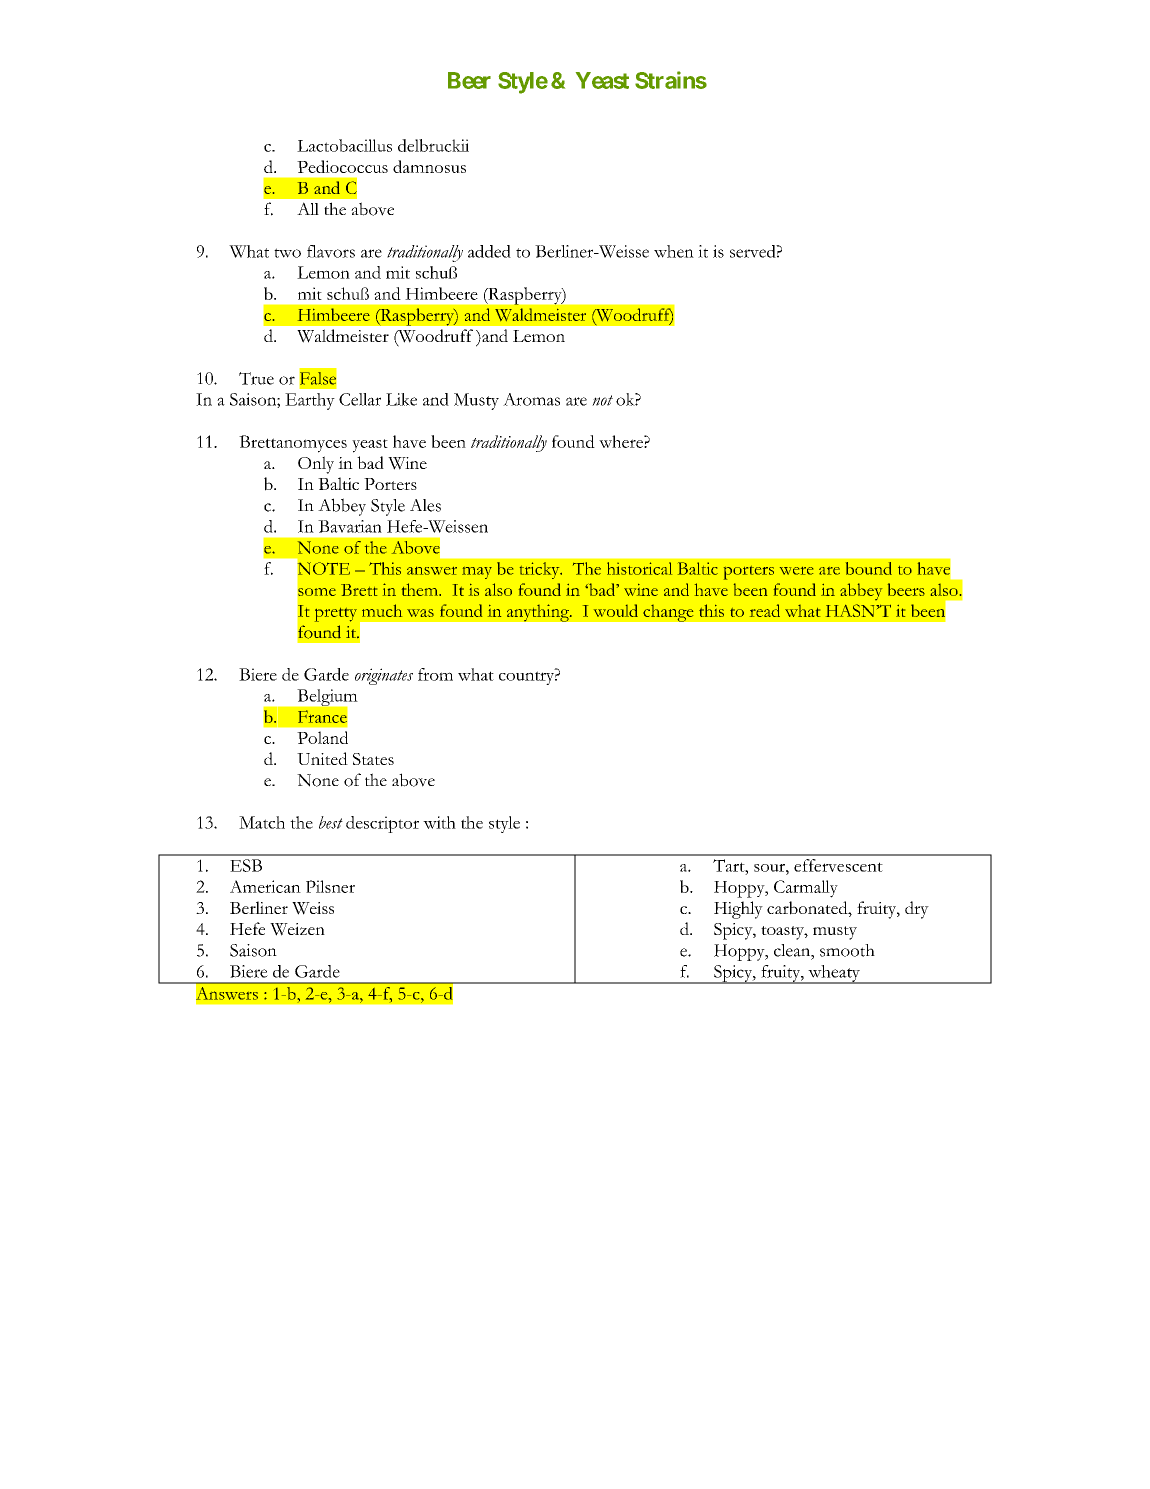 This document has width=1150, height=1489. Describe the element at coordinates (322, 737) in the document. I see `Poland` at that location.
